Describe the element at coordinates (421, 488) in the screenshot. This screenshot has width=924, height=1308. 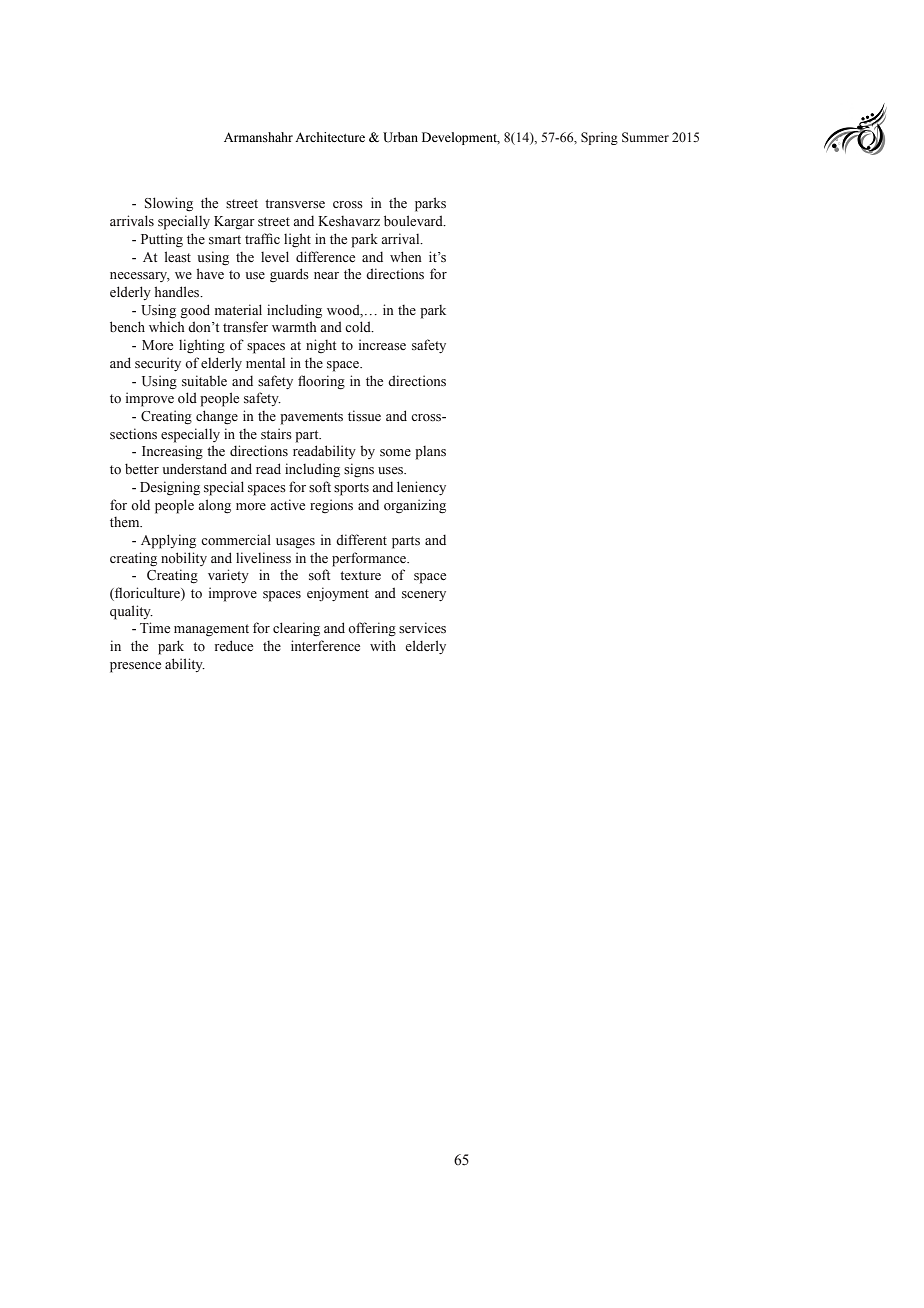
I see `leniency` at that location.
